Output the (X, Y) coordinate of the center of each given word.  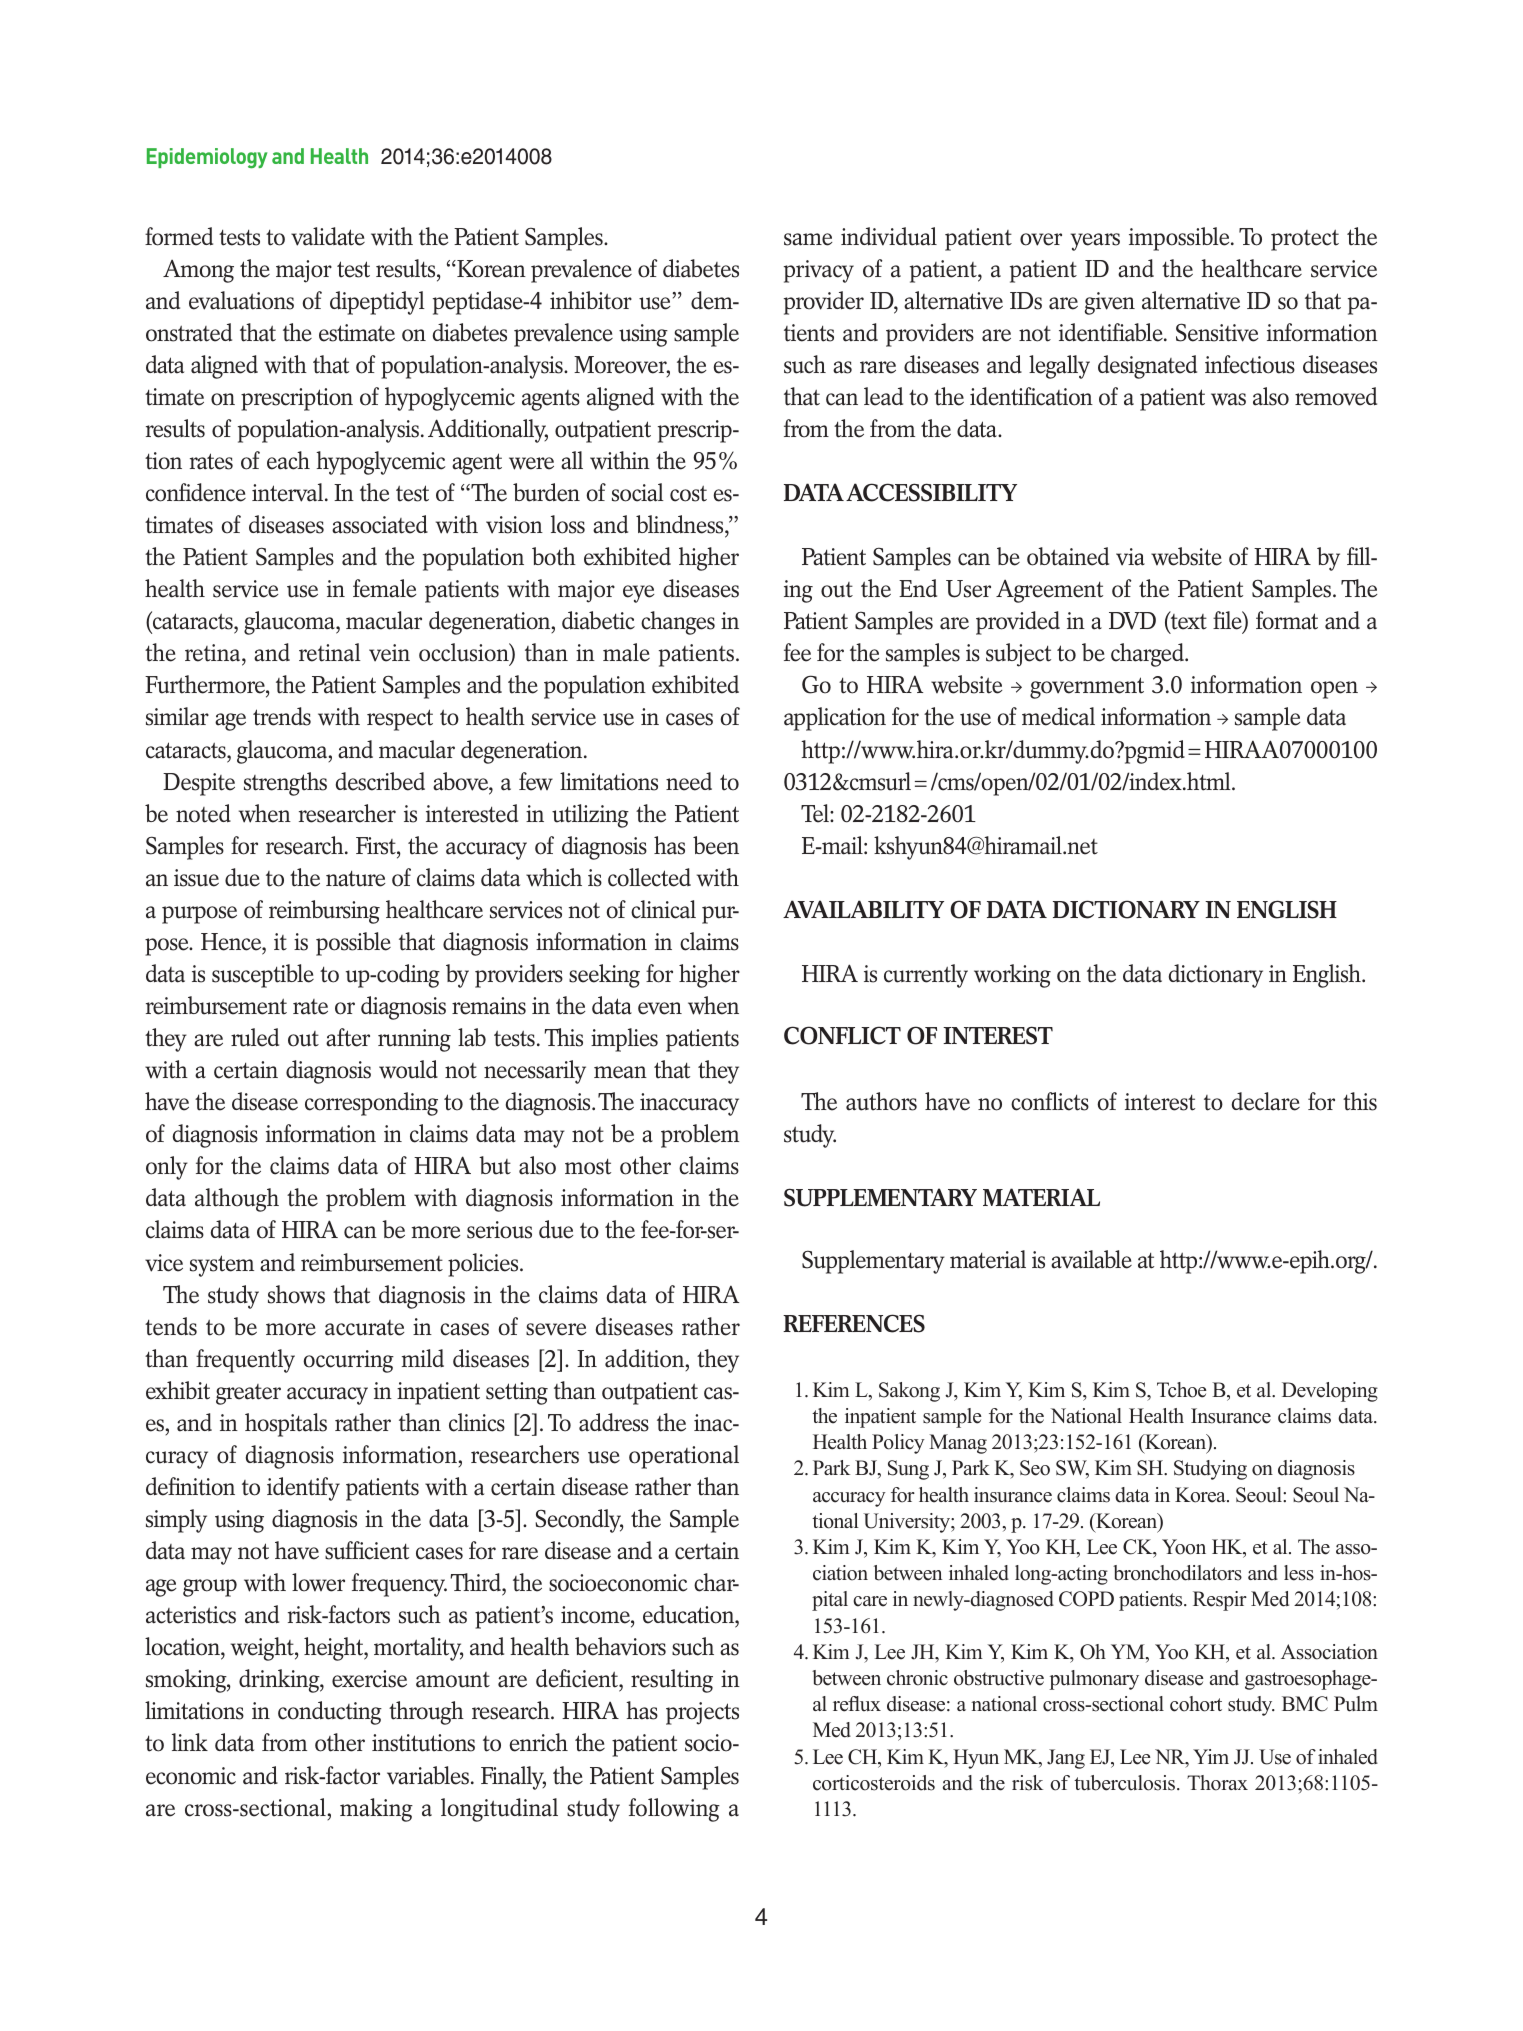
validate (328, 236)
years (1095, 242)
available (1091, 1259)
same (808, 239)
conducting (330, 1713)
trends (282, 716)
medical (1058, 716)
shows (296, 1294)
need (689, 781)
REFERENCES (854, 1323)
